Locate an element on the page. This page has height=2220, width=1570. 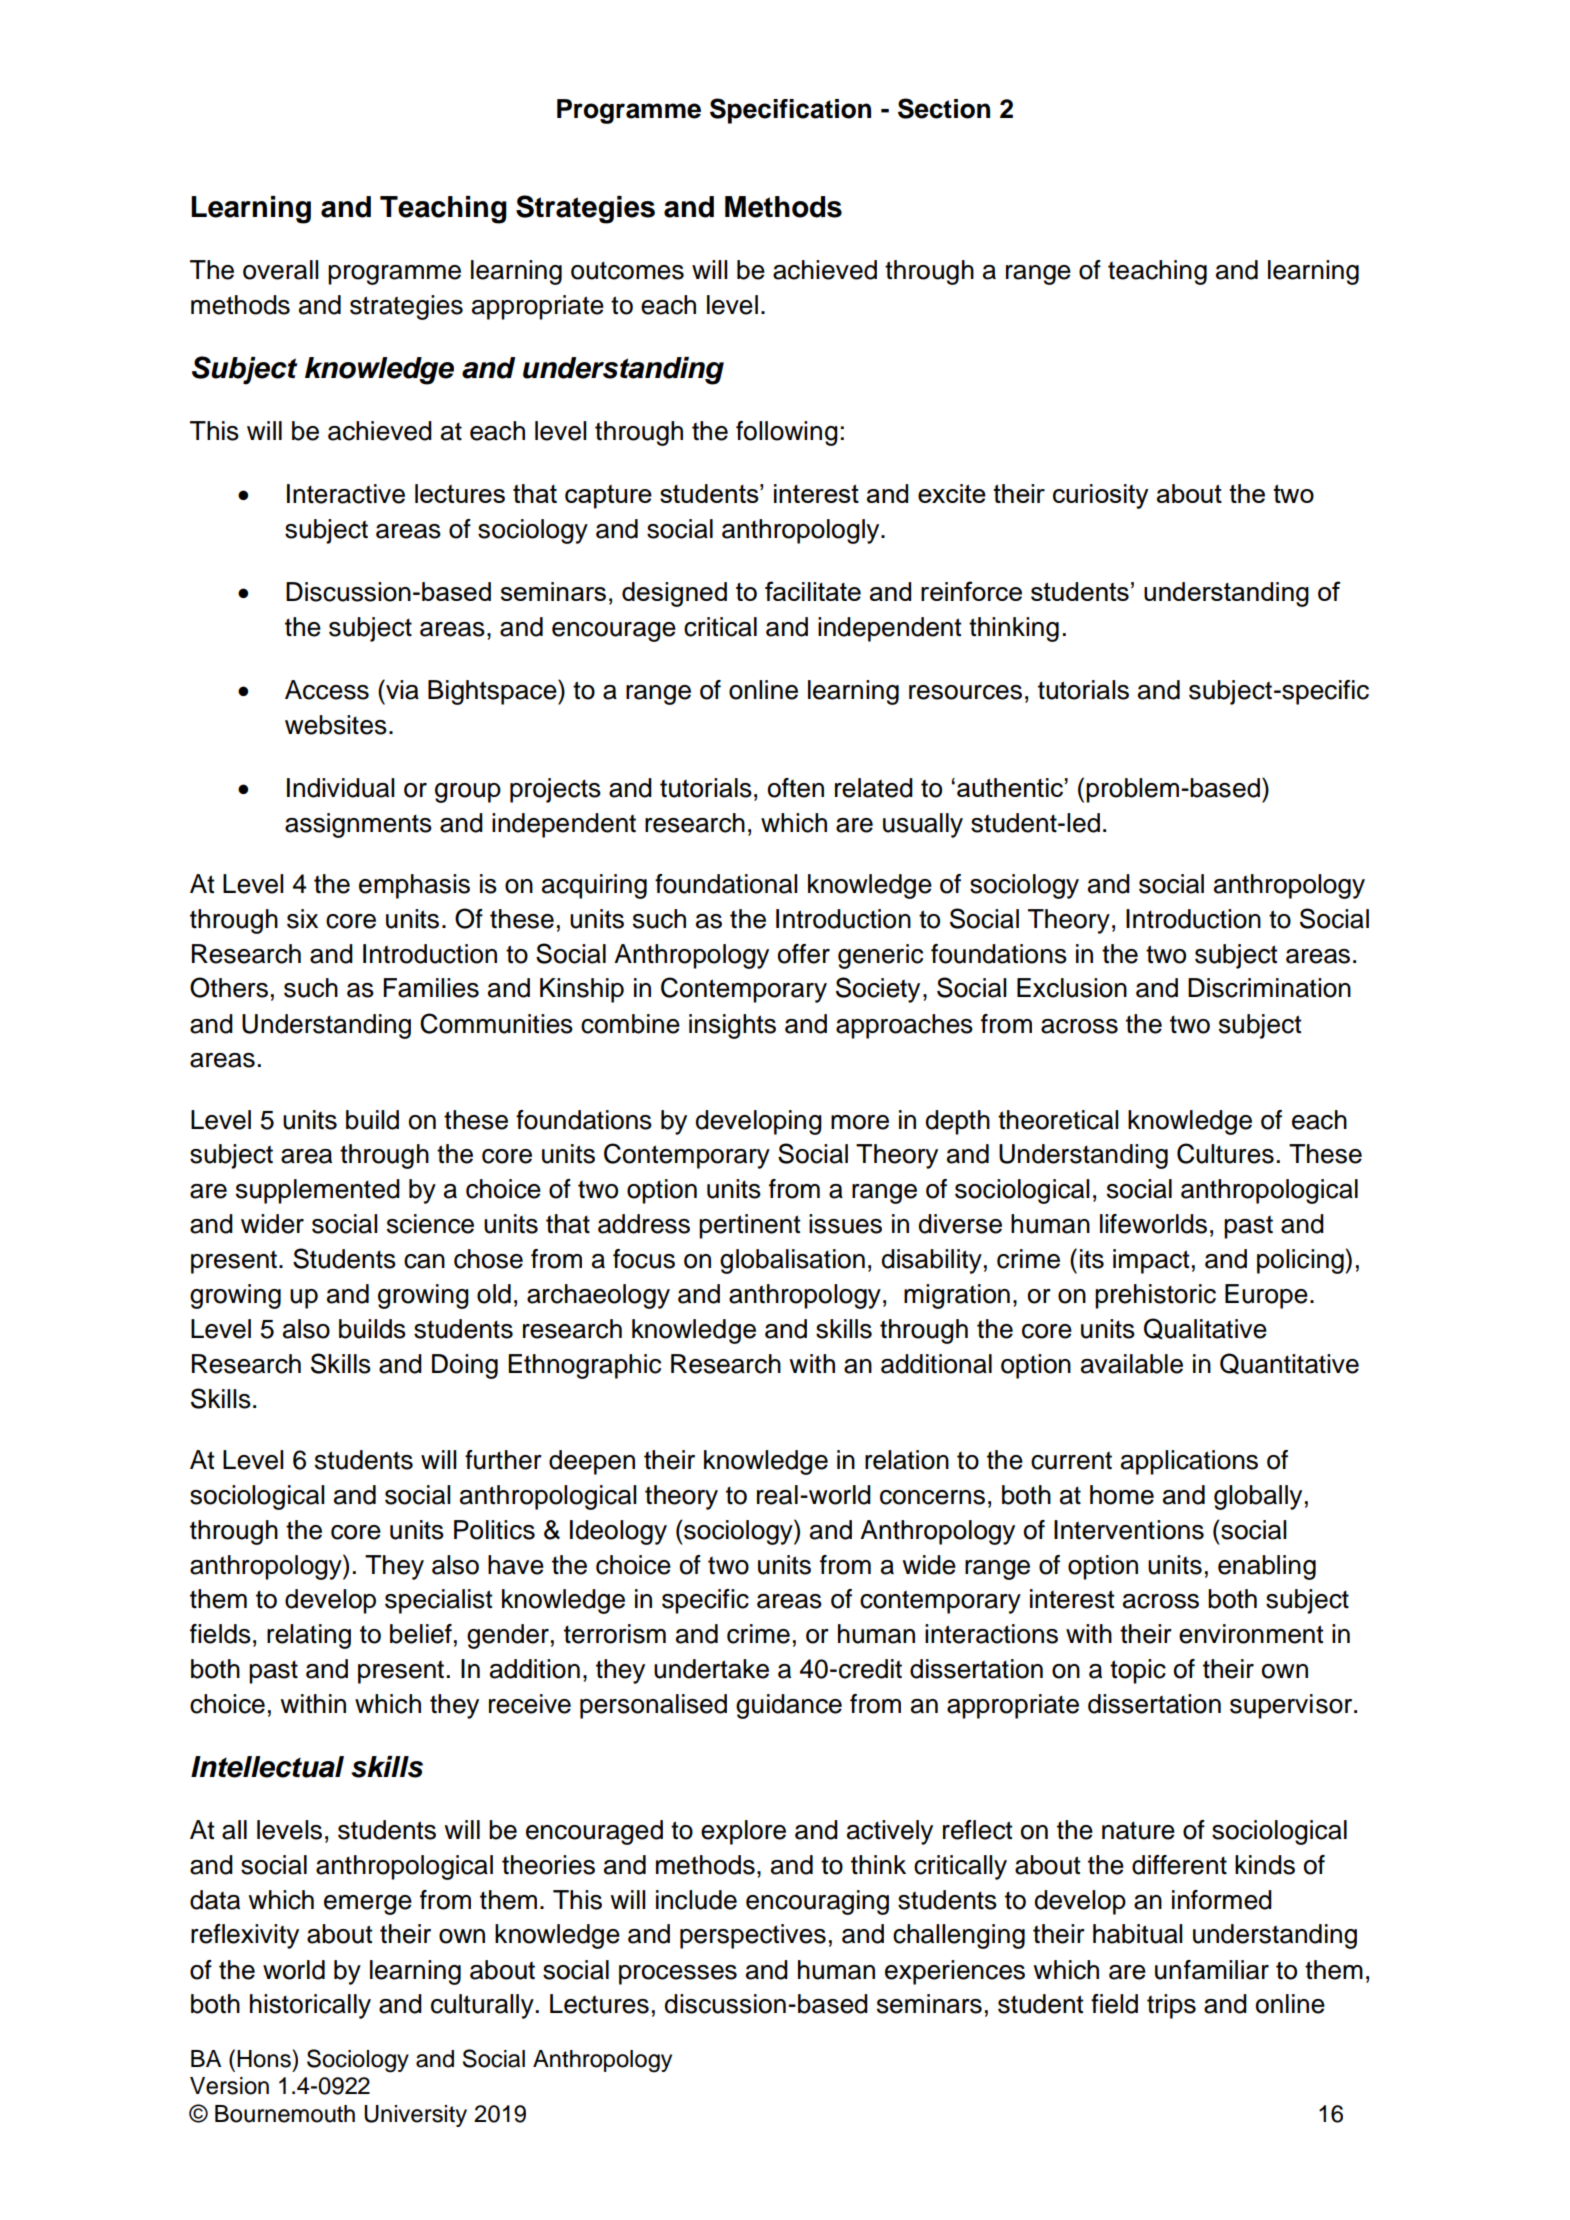
relation is located at coordinates (907, 1460).
